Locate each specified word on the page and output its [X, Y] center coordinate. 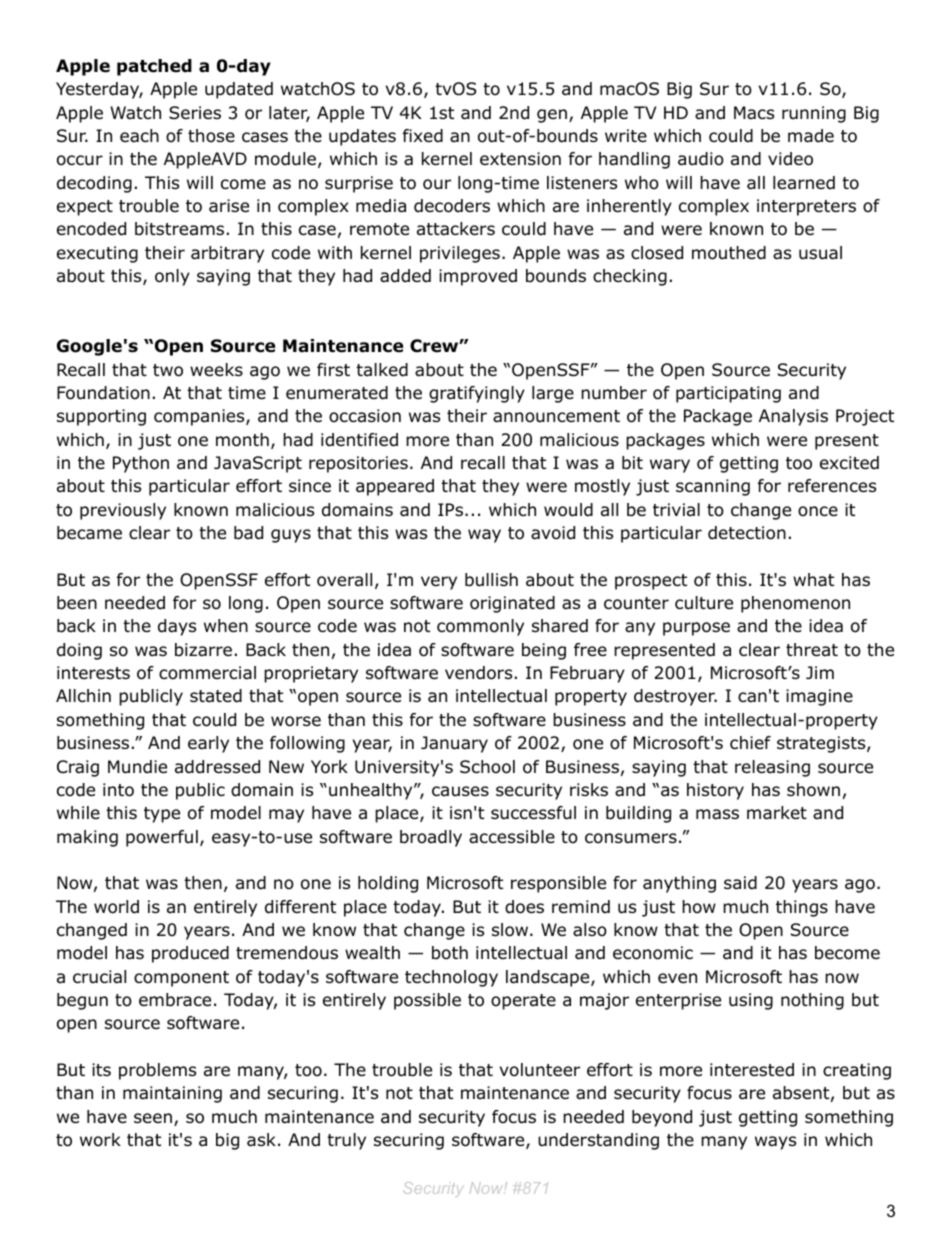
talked [382, 370]
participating [728, 394]
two [168, 370]
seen [153, 1118]
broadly [431, 838]
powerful [162, 838]
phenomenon [795, 604]
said [740, 883]
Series [195, 113]
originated [512, 604]
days [177, 627]
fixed [423, 136]
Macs [754, 113]
